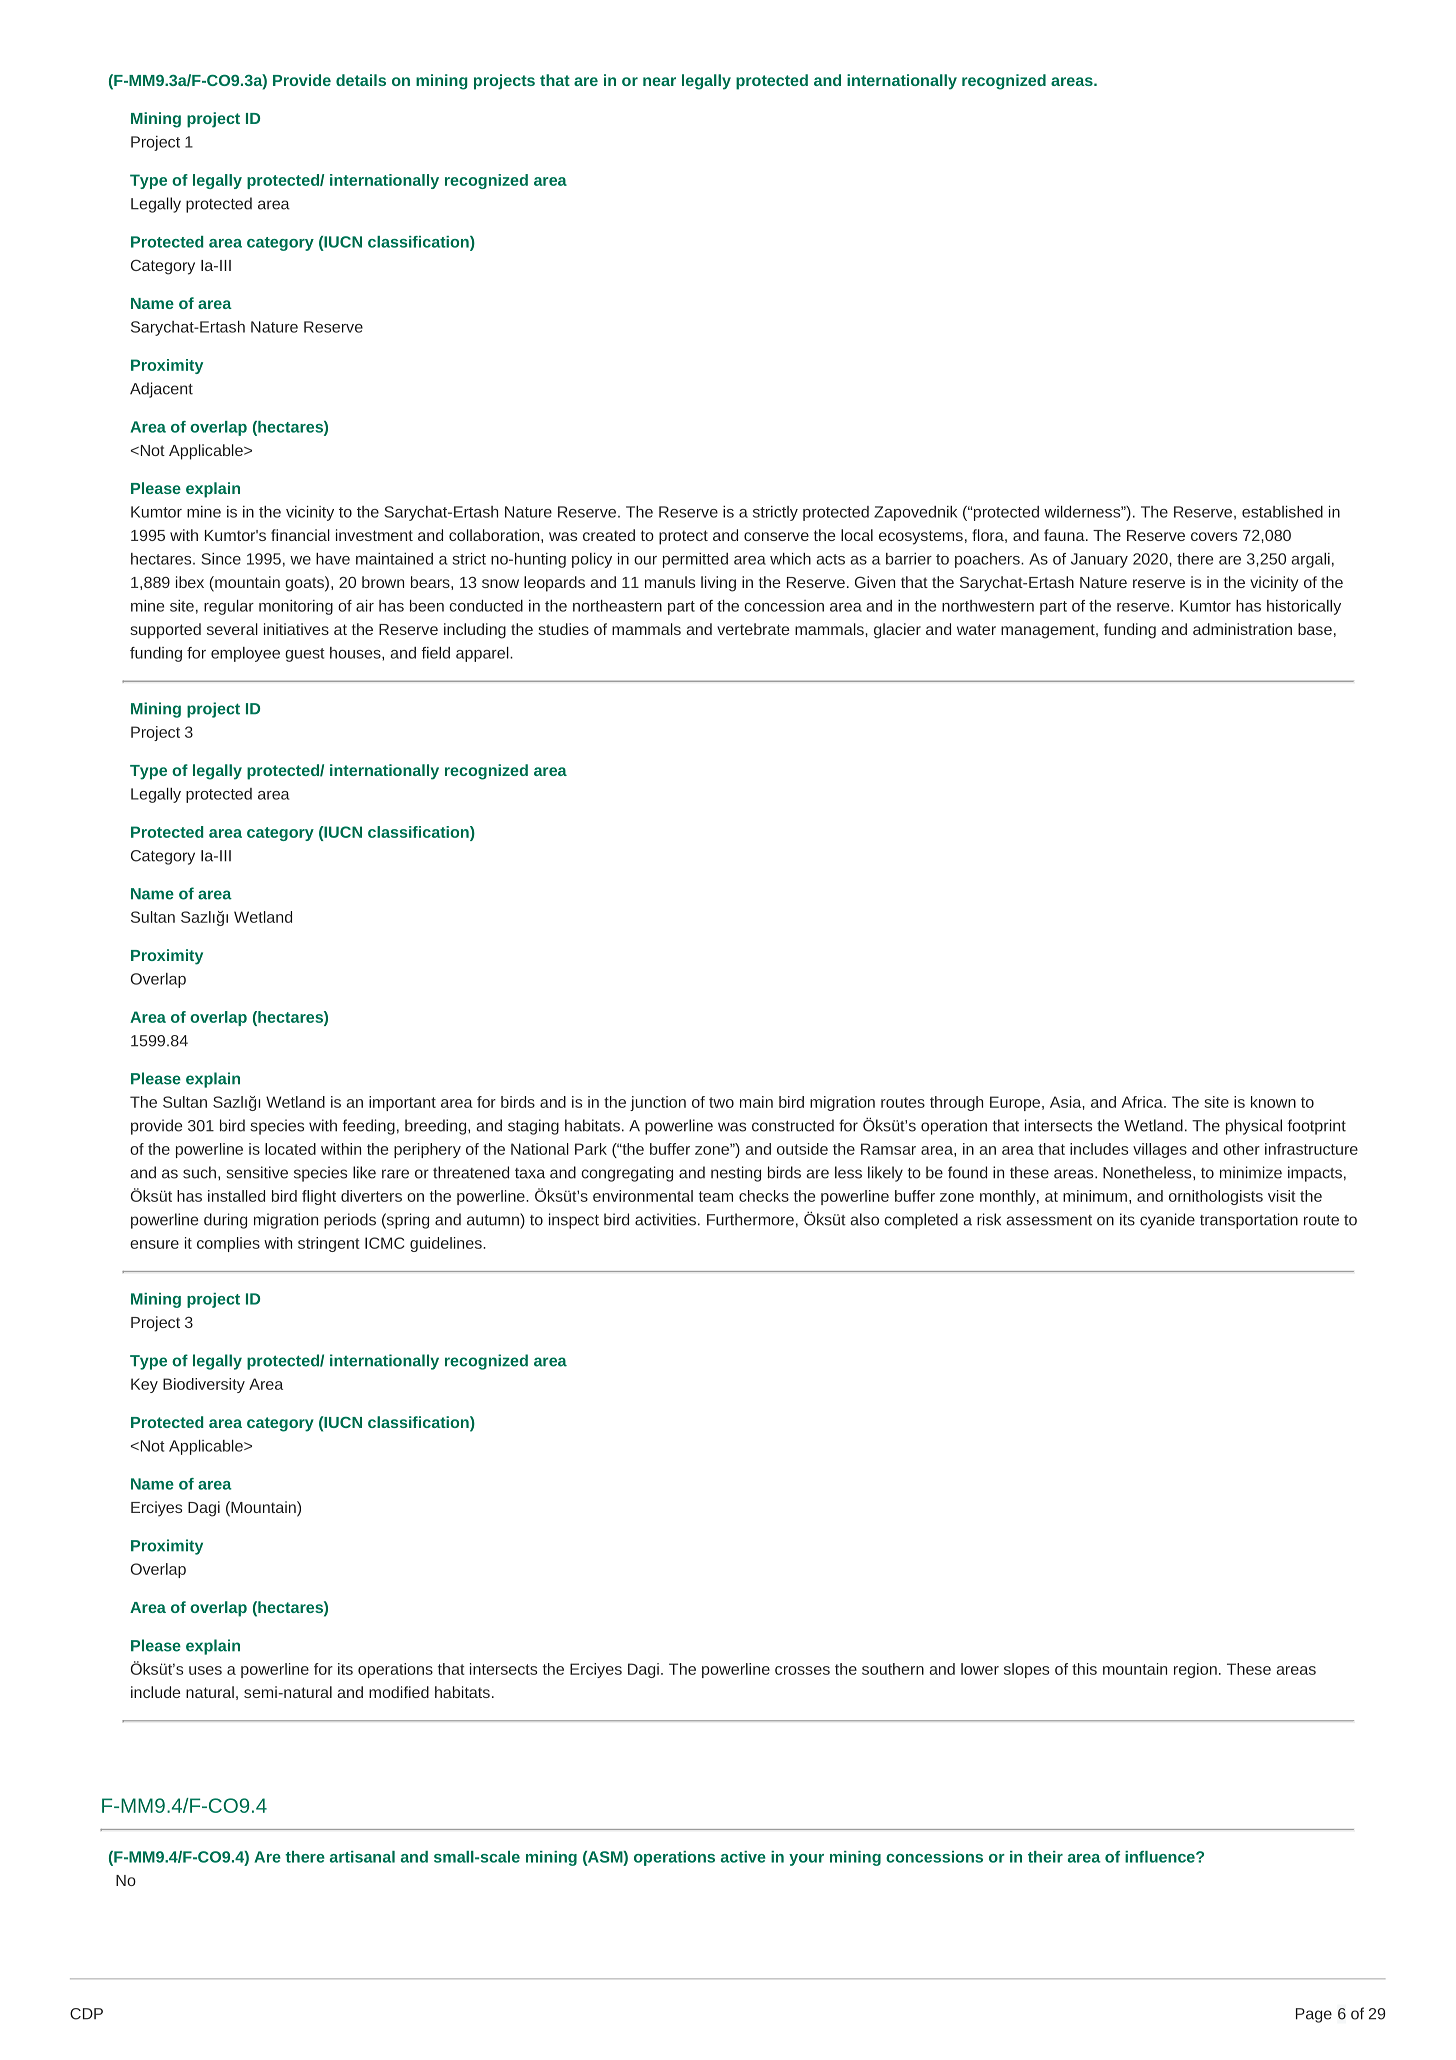 Image resolution: width=1456 pixels, height=2060 pixels. What do you see at coordinates (1282, 512) in the screenshot?
I see `established` at bounding box center [1282, 512].
